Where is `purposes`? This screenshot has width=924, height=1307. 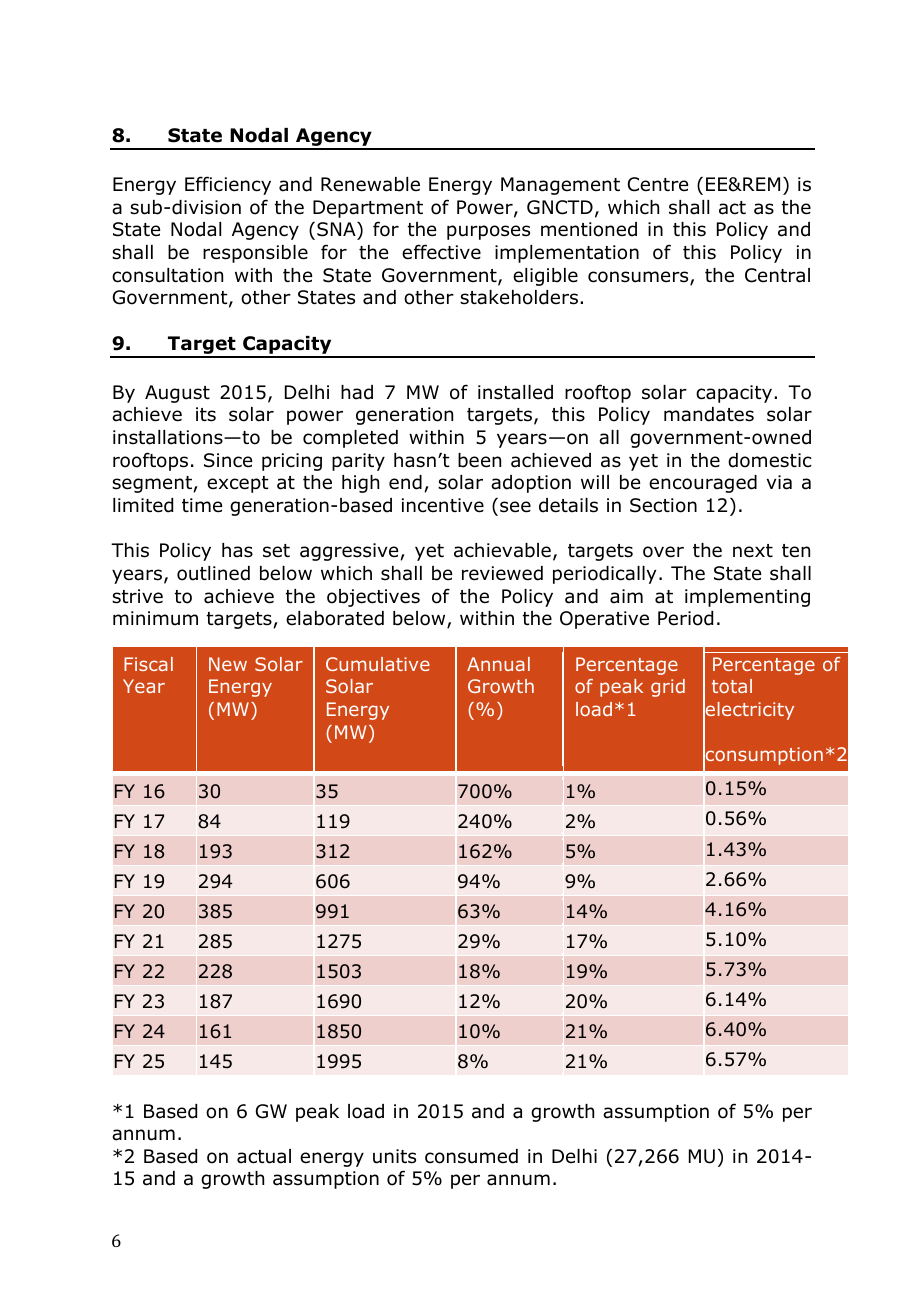
purposes is located at coordinates (488, 232).
